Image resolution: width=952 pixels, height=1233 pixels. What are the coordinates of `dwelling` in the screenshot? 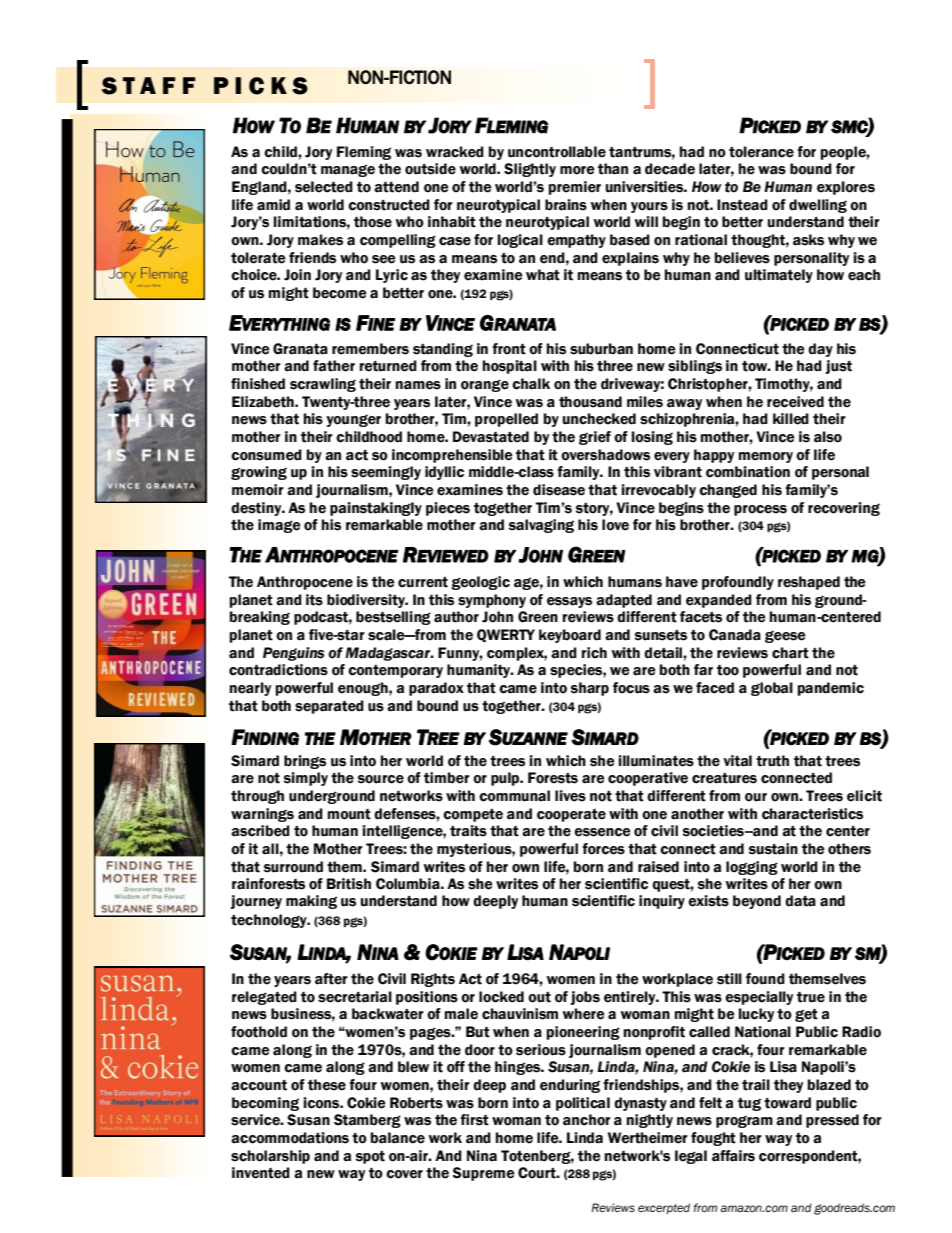 It's located at (818, 206).
